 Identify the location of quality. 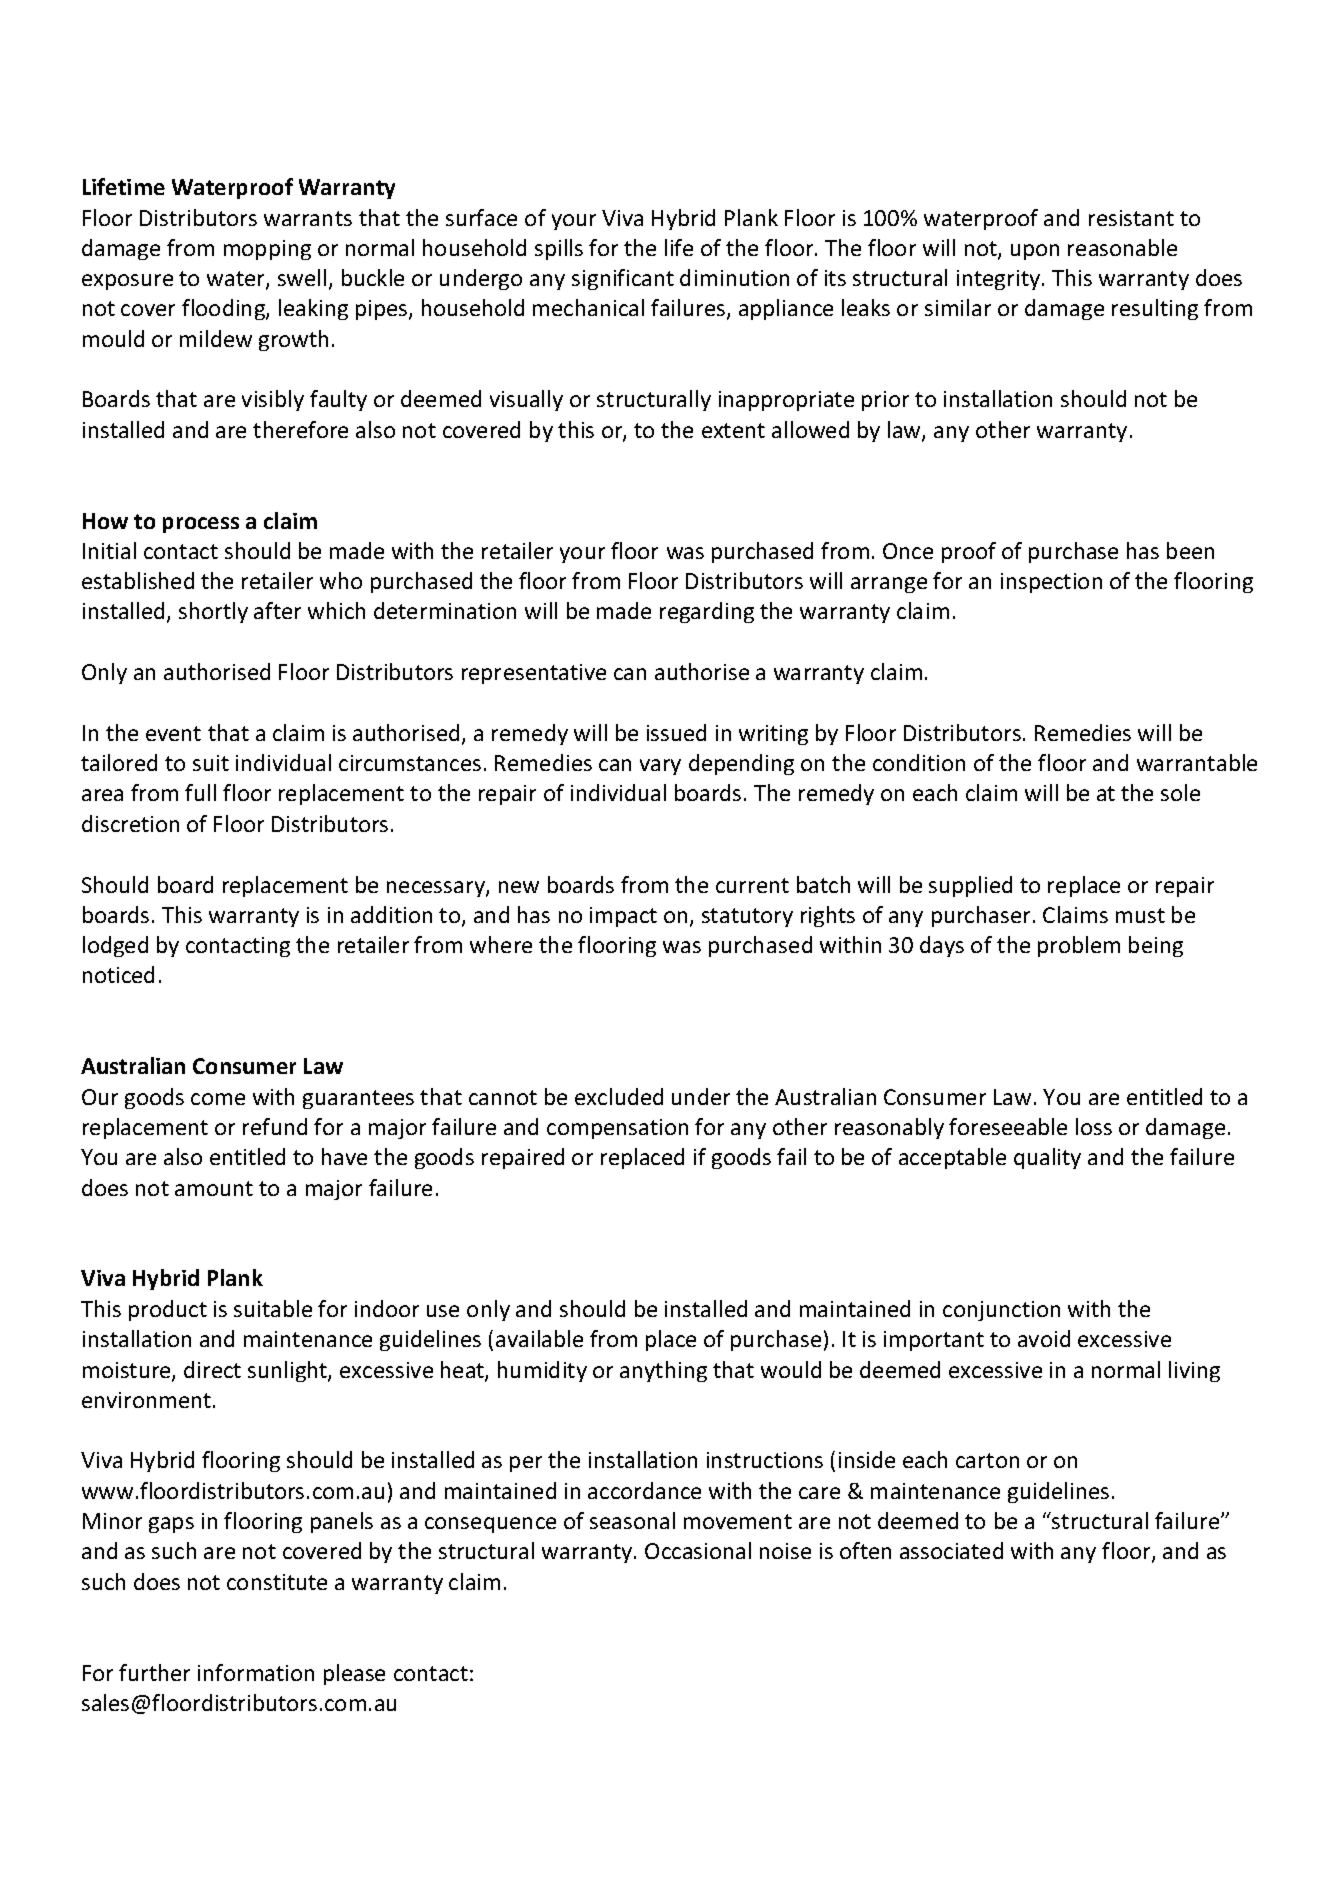
(1047, 1158).
